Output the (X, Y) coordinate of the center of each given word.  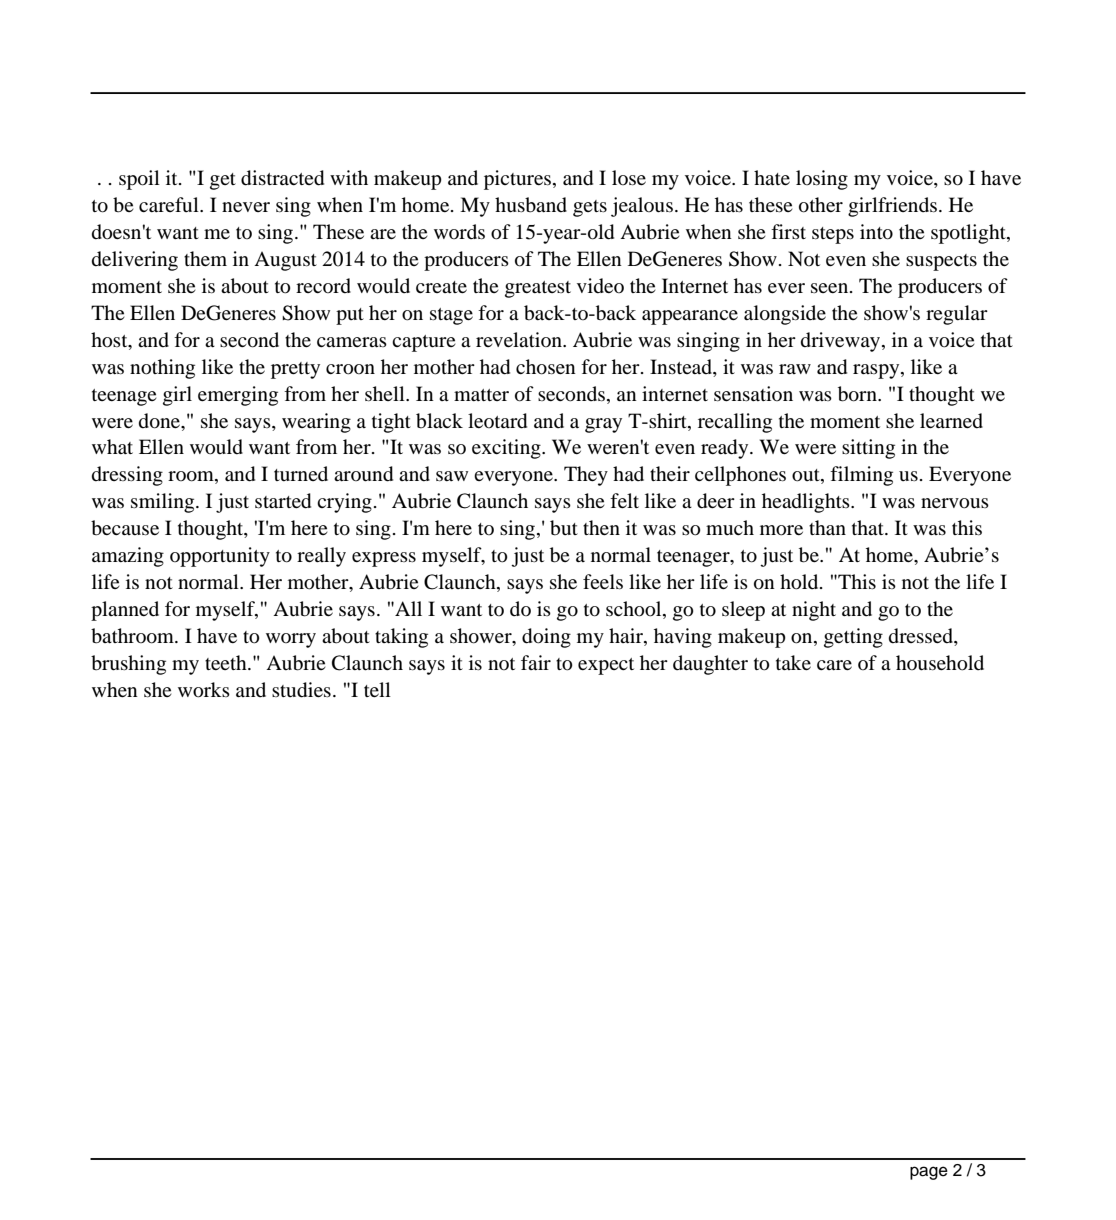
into (876, 232)
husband (531, 205)
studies (301, 690)
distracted (282, 178)
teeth (227, 662)
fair (536, 662)
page (929, 1173)
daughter (710, 665)
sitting (868, 449)
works (204, 690)
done (161, 421)
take (793, 662)
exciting (507, 449)
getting (853, 638)
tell (377, 689)
